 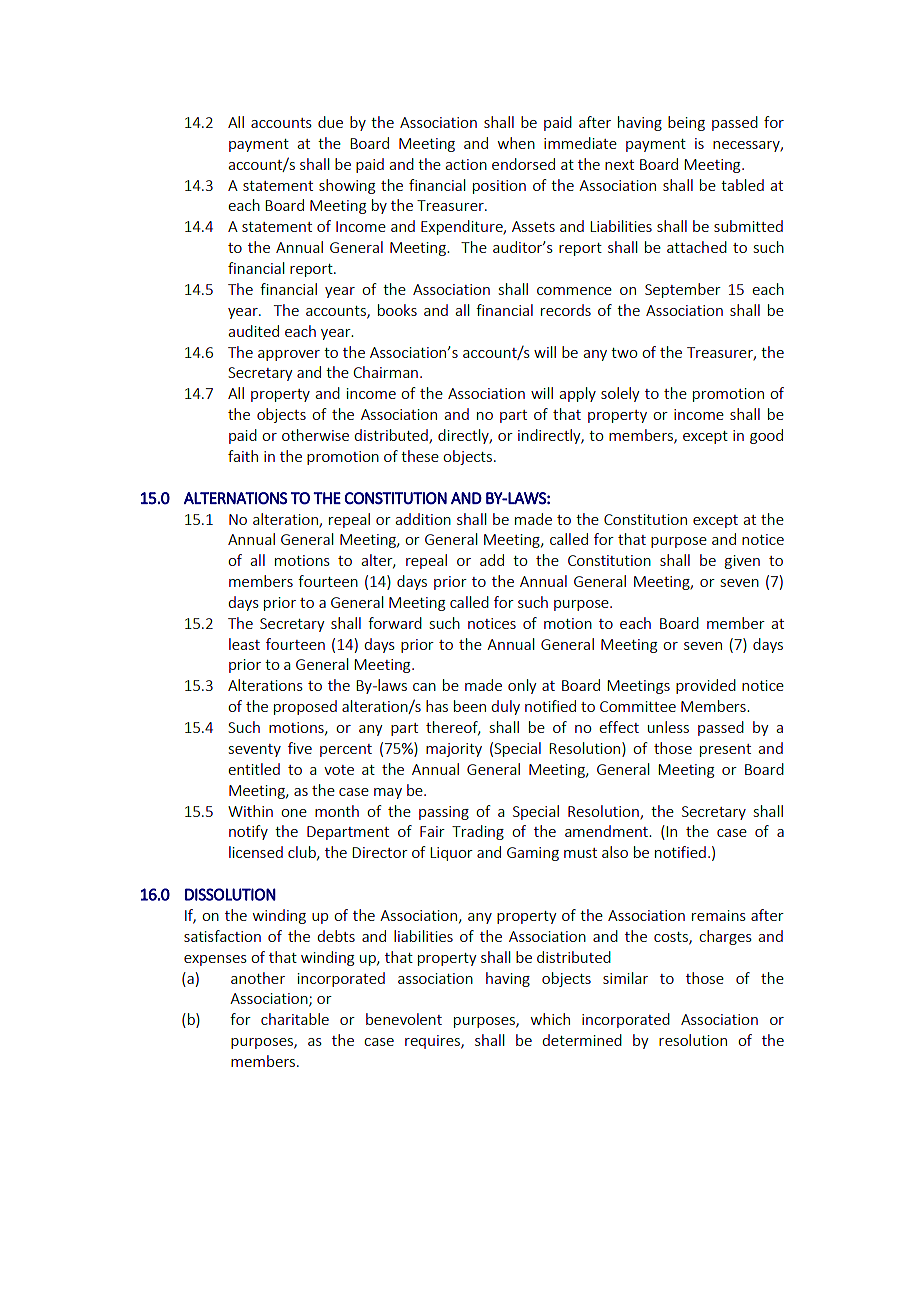 I want to click on being, so click(x=686, y=123).
